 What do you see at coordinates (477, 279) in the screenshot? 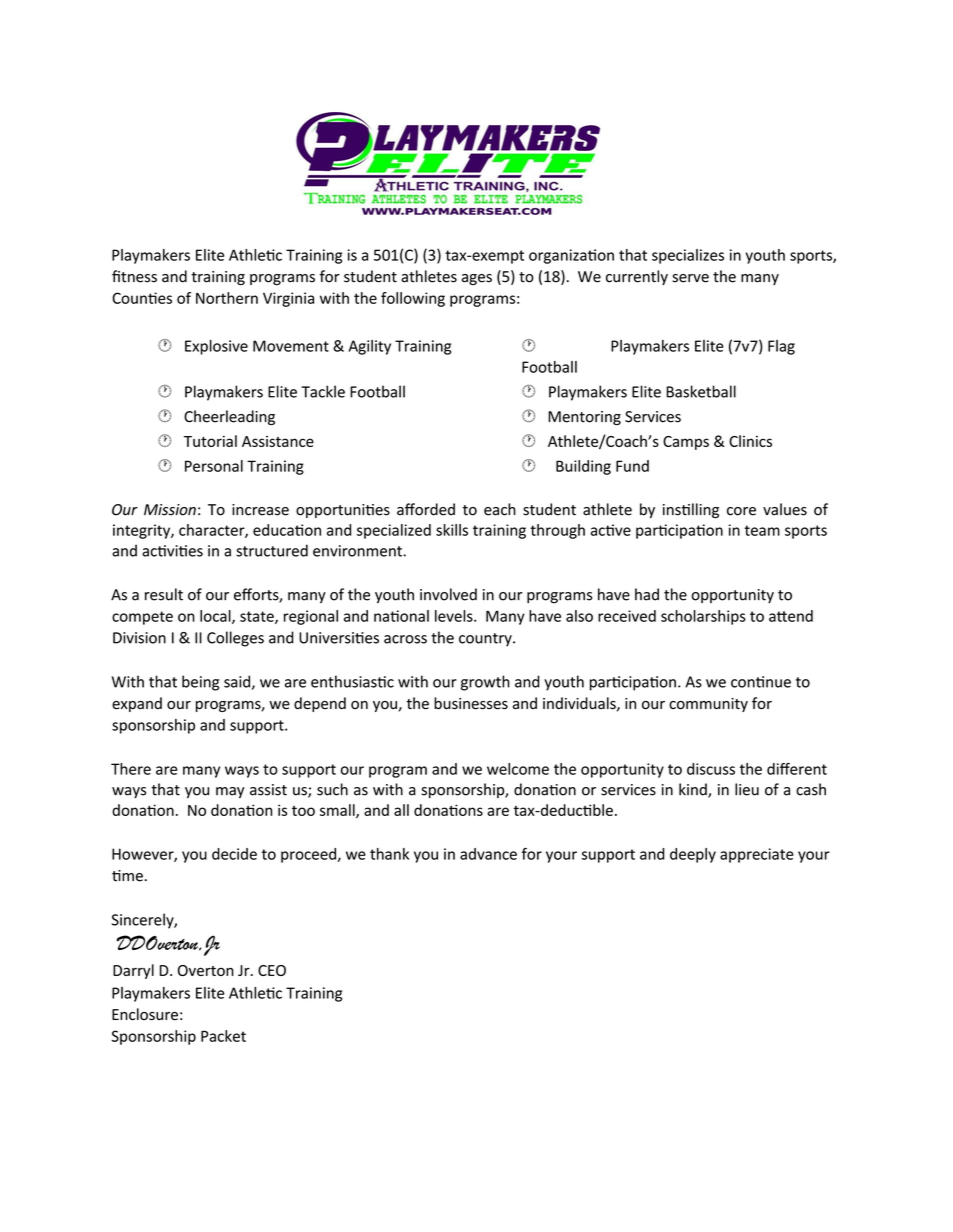
I see `ages` at bounding box center [477, 279].
